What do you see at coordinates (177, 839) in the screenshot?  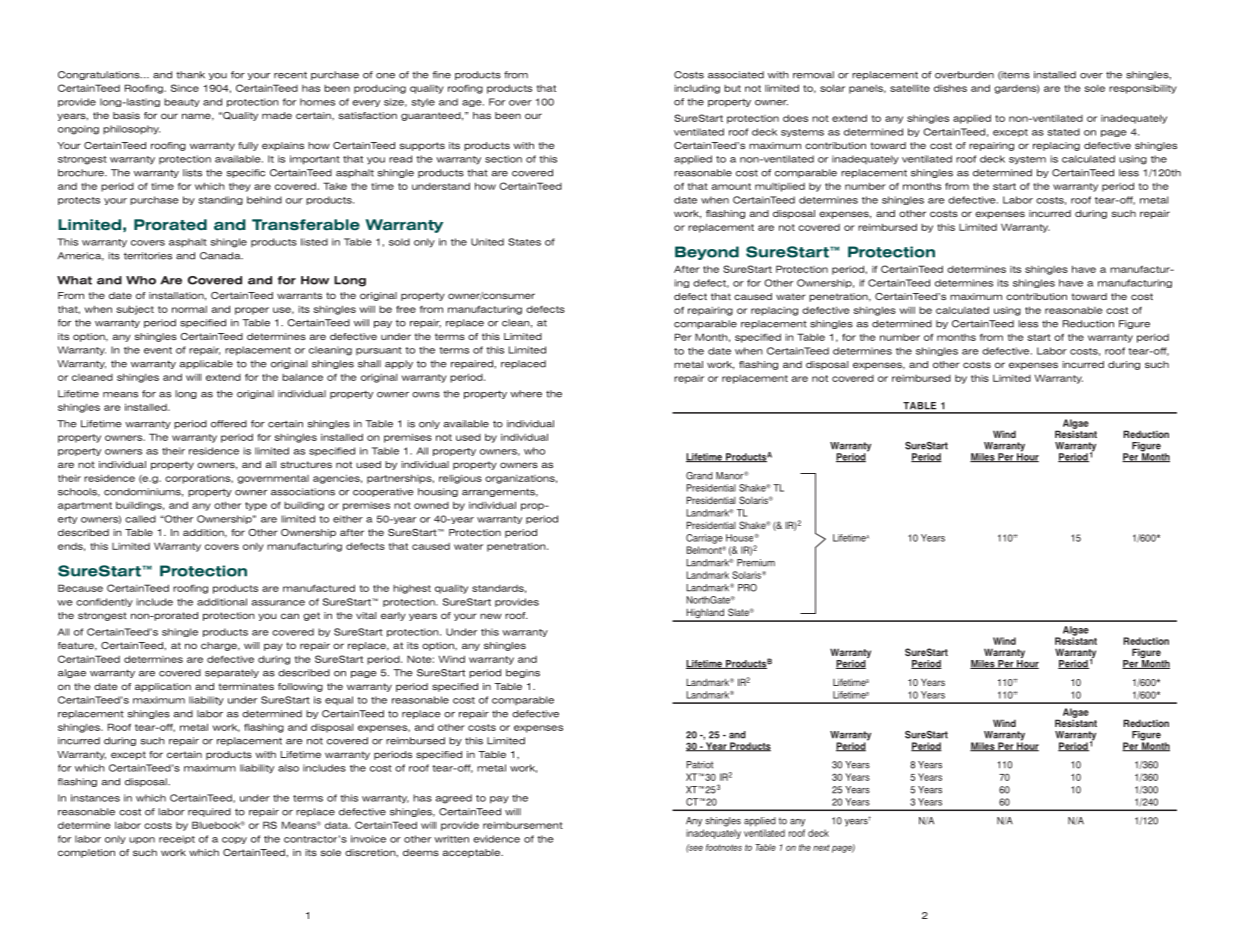 I see `receipt` at bounding box center [177, 839].
